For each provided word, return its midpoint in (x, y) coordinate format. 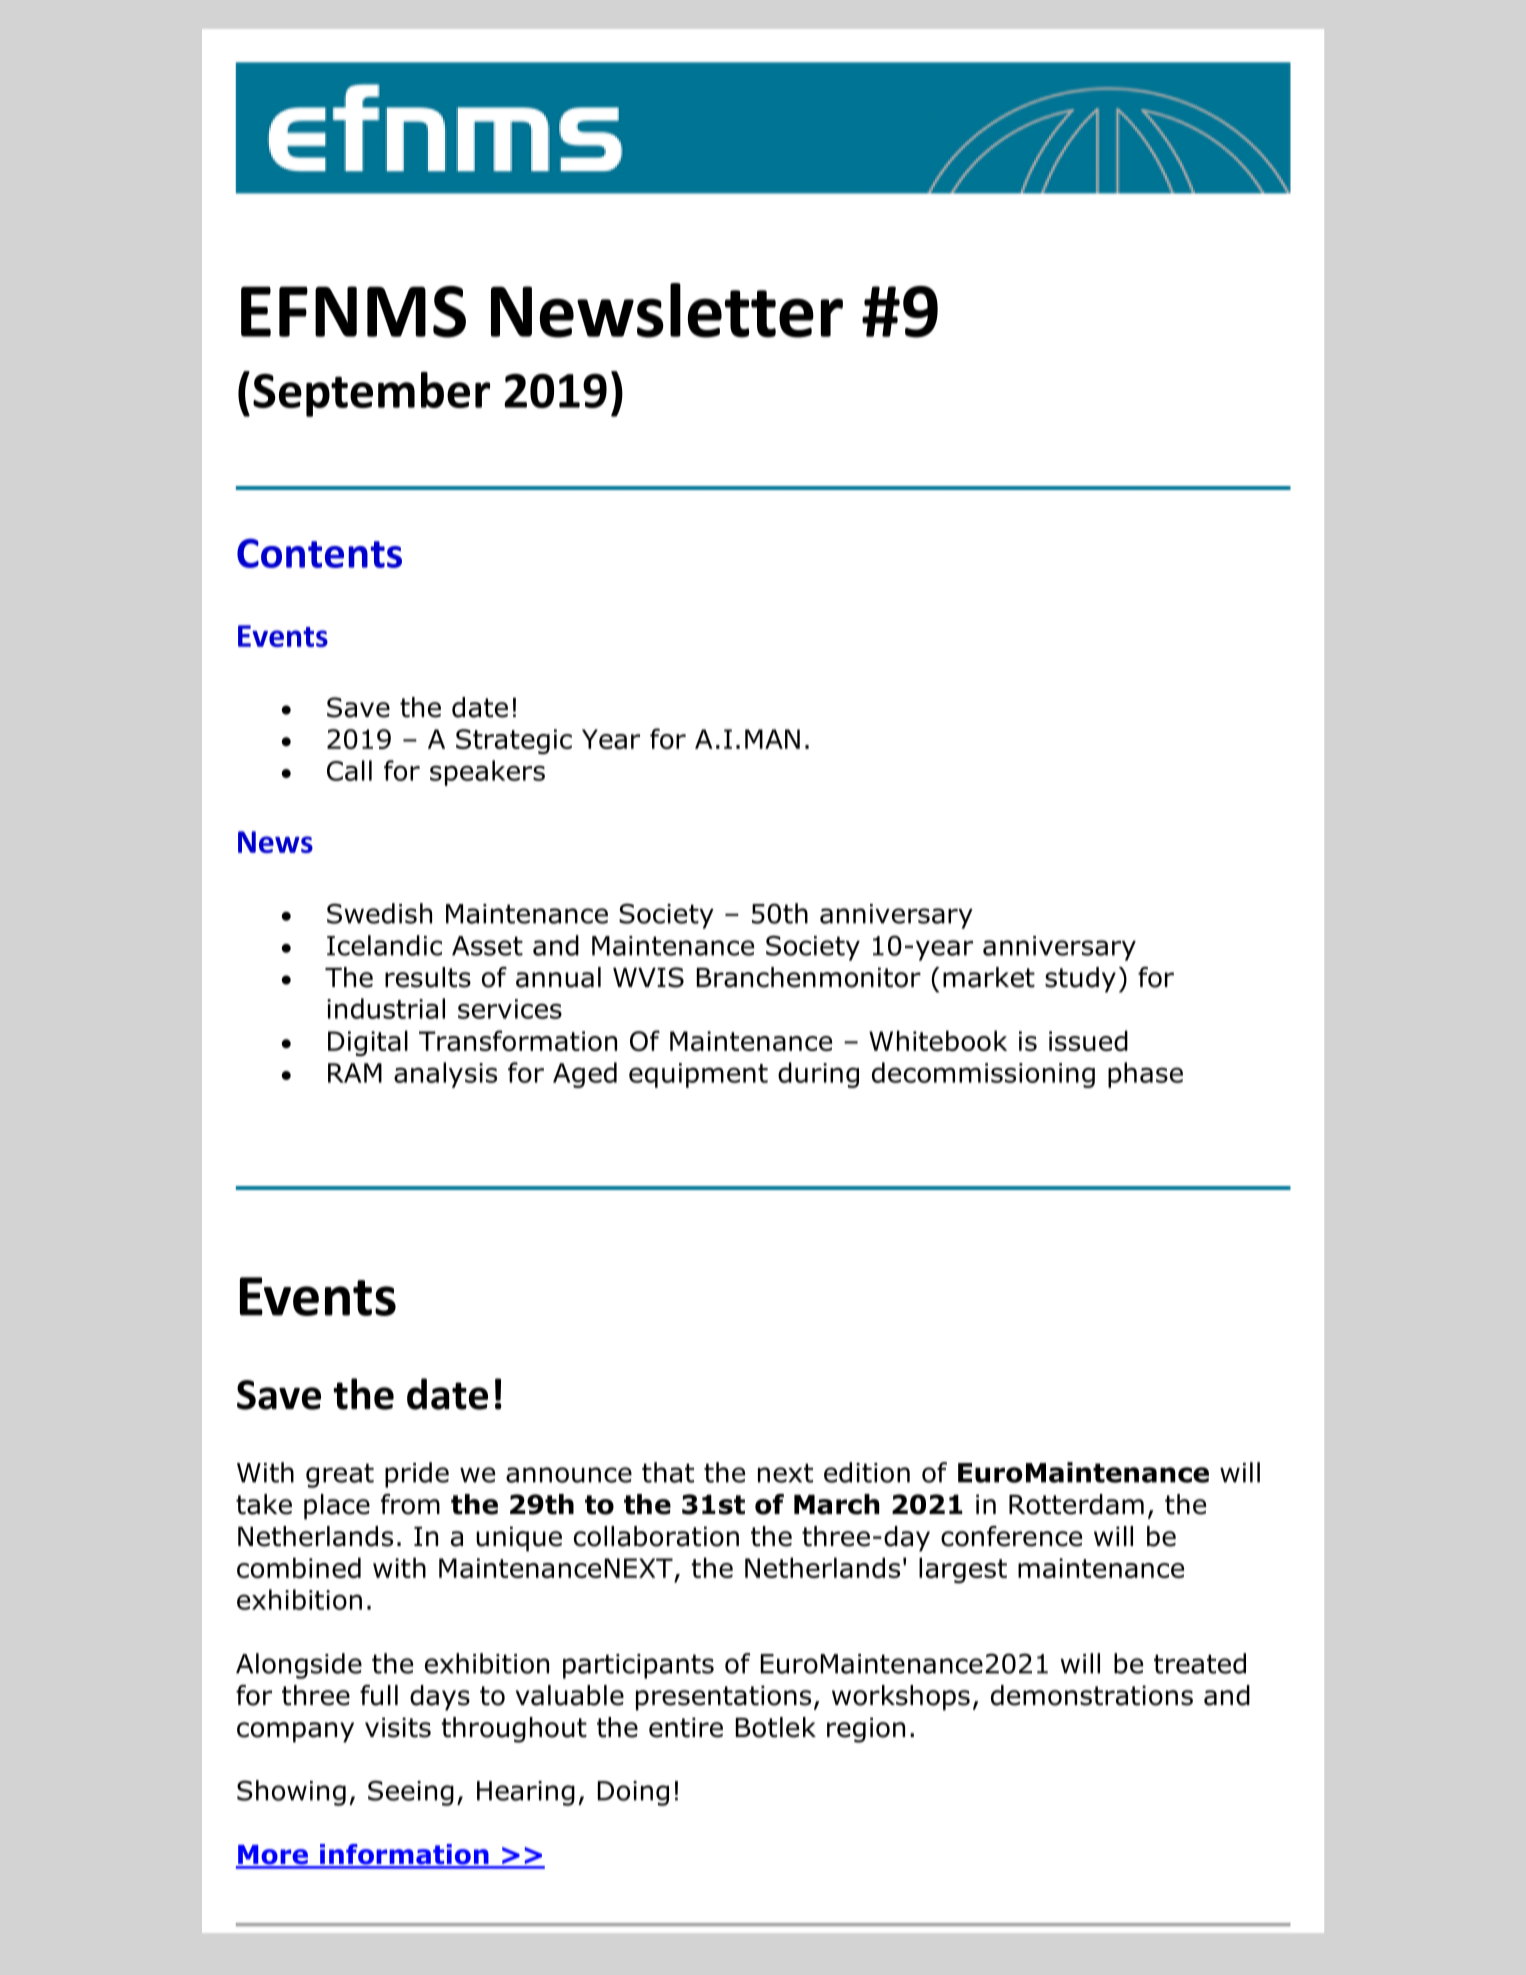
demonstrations (1092, 1695)
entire (686, 1727)
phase (1145, 1075)
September (371, 394)
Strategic (514, 741)
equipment (698, 1075)
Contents (319, 553)
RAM (355, 1073)
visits (398, 1727)
